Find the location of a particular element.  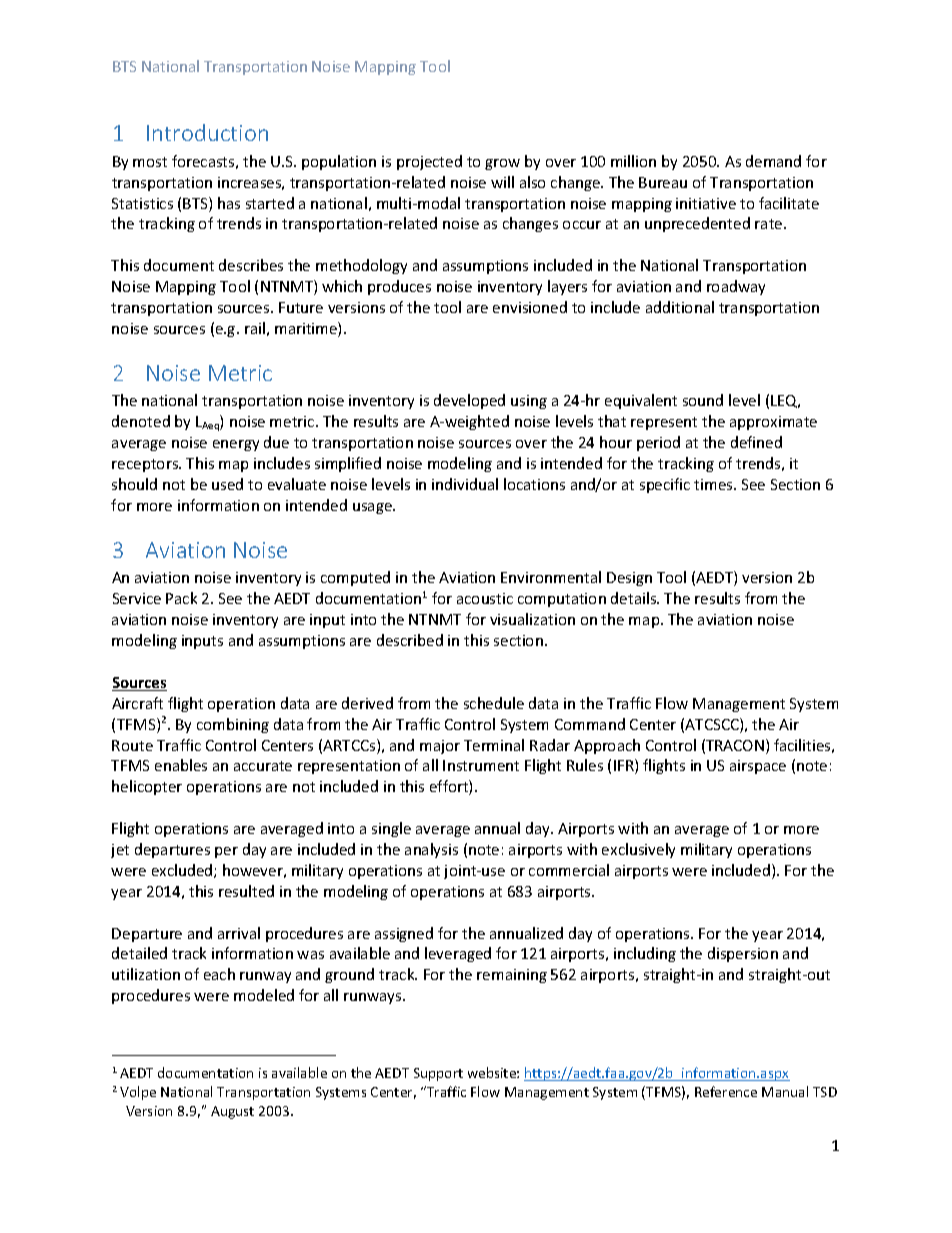

Introduction is located at coordinates (207, 132).
